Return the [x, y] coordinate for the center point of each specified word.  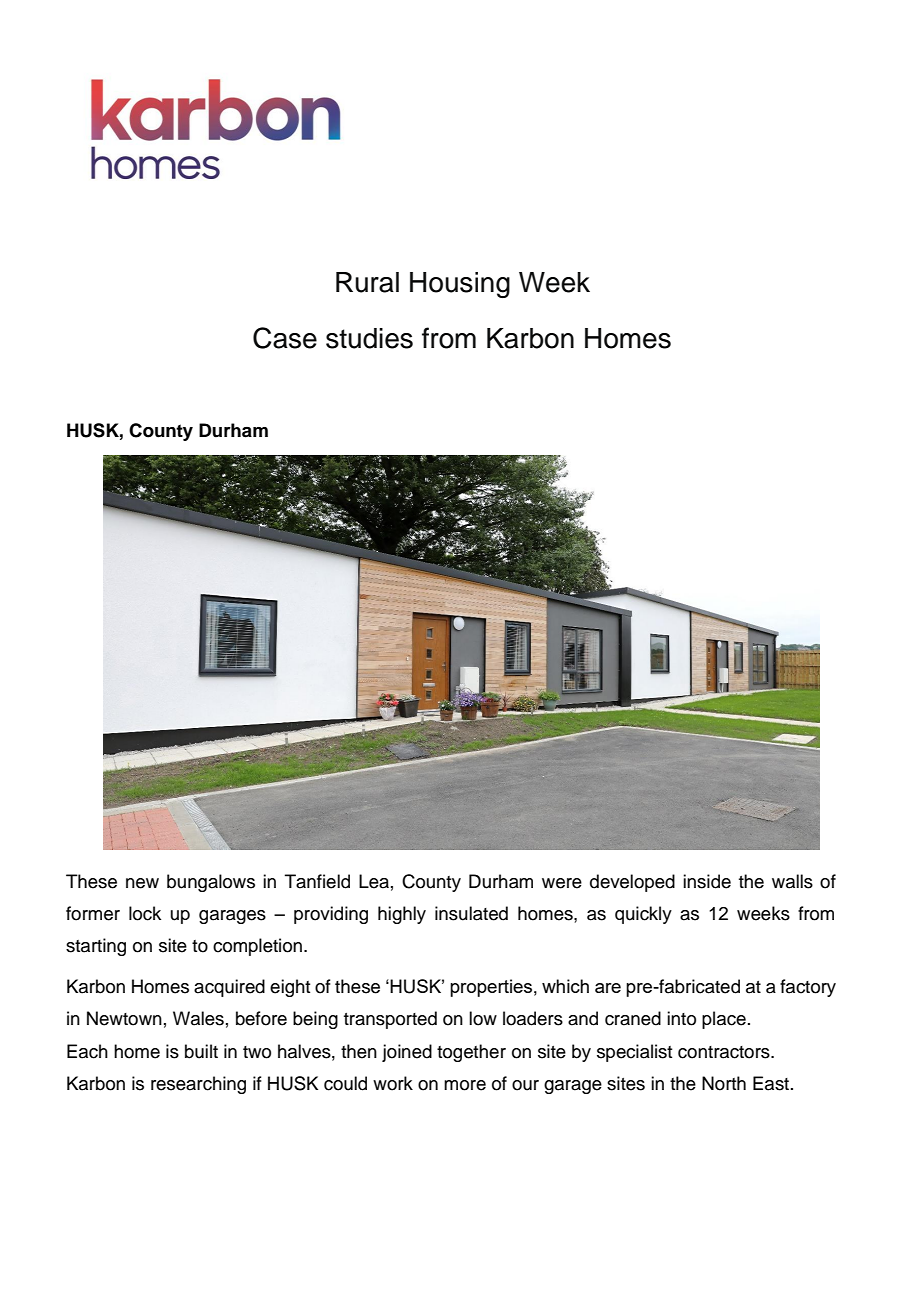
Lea [374, 881]
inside [707, 881]
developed [632, 883]
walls [792, 881]
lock [145, 913]
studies [369, 338]
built [201, 1051]
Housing [460, 285]
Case [285, 338]
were [562, 883]
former [93, 913]
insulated [471, 913]
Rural [367, 282]
